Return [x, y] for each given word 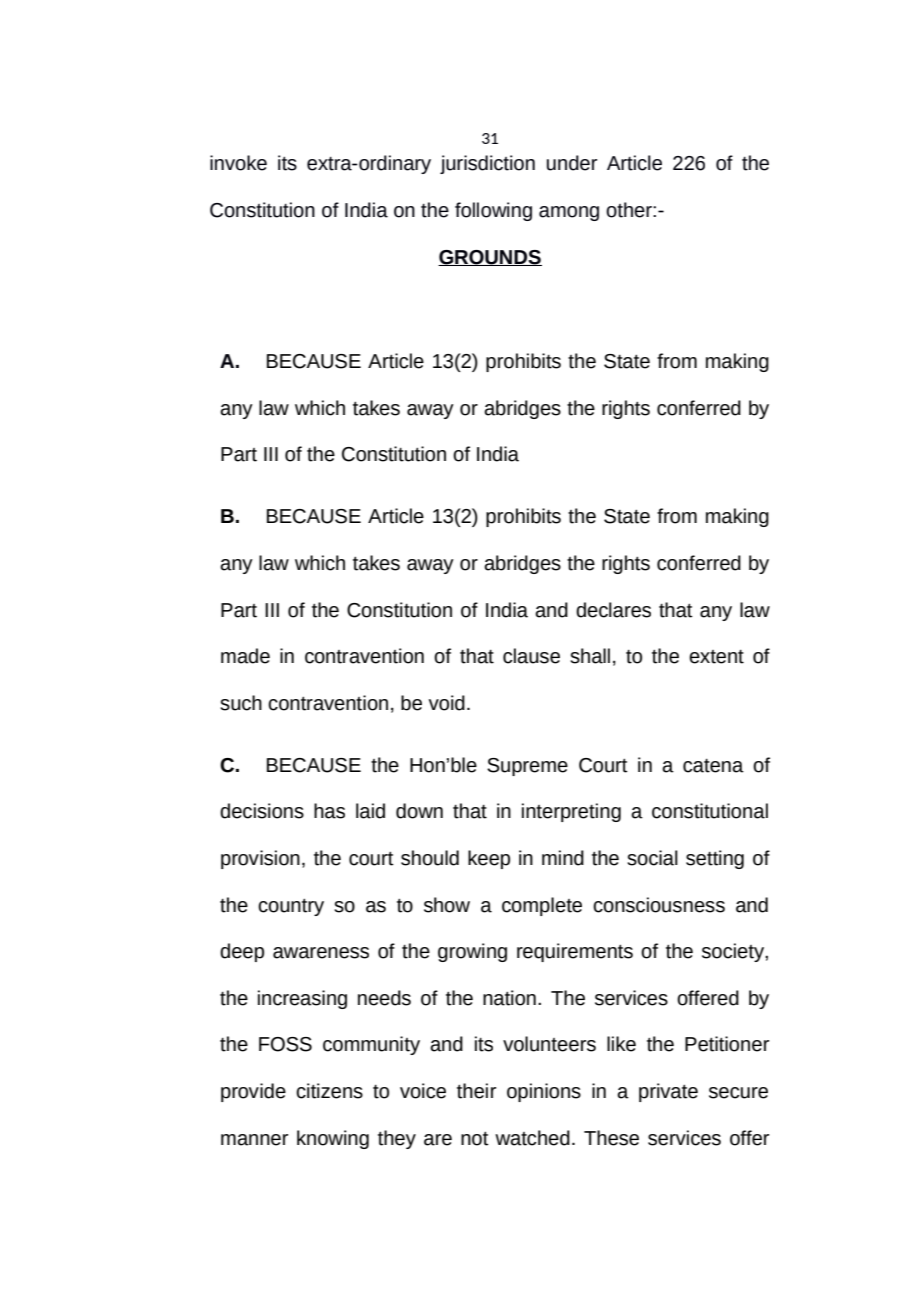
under [572, 163]
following [493, 211]
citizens [329, 1091]
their [476, 1091]
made [245, 656]
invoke [238, 163]
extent [716, 657]
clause [531, 656]
